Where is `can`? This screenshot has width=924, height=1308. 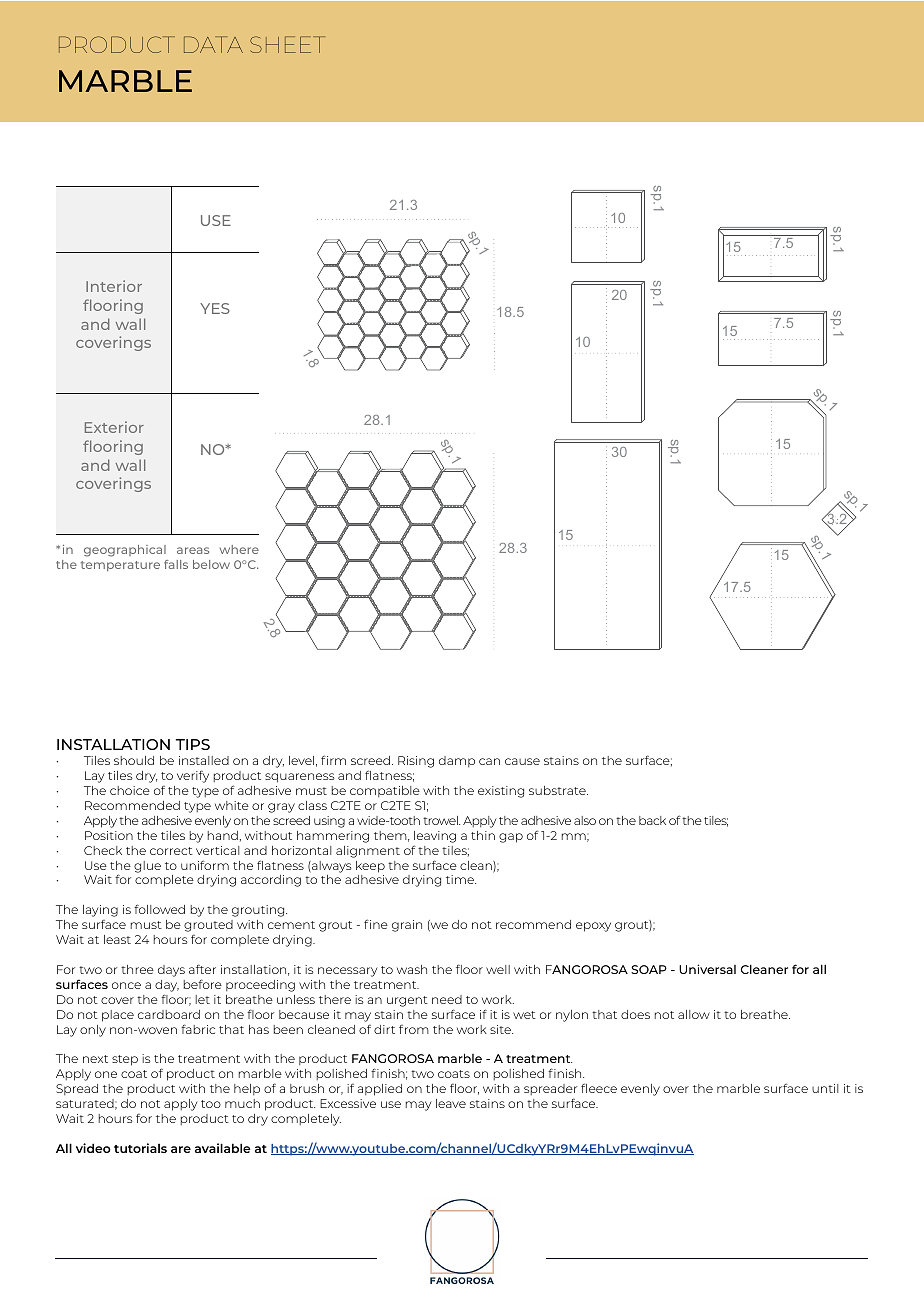 can is located at coordinates (489, 761).
